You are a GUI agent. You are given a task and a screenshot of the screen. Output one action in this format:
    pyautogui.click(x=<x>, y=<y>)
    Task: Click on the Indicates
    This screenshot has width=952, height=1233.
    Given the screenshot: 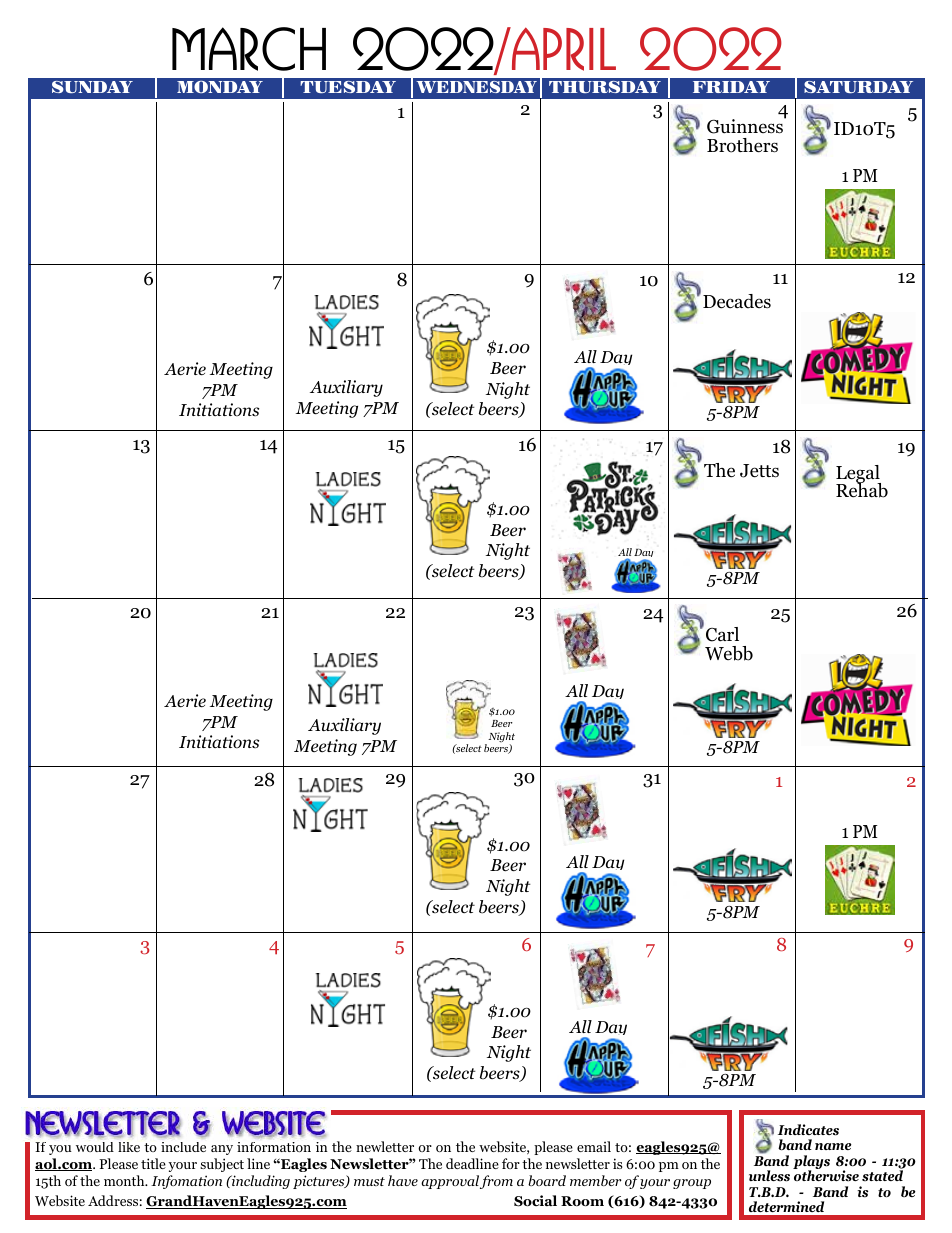 What is the action you would take?
    pyautogui.click(x=808, y=1130)
